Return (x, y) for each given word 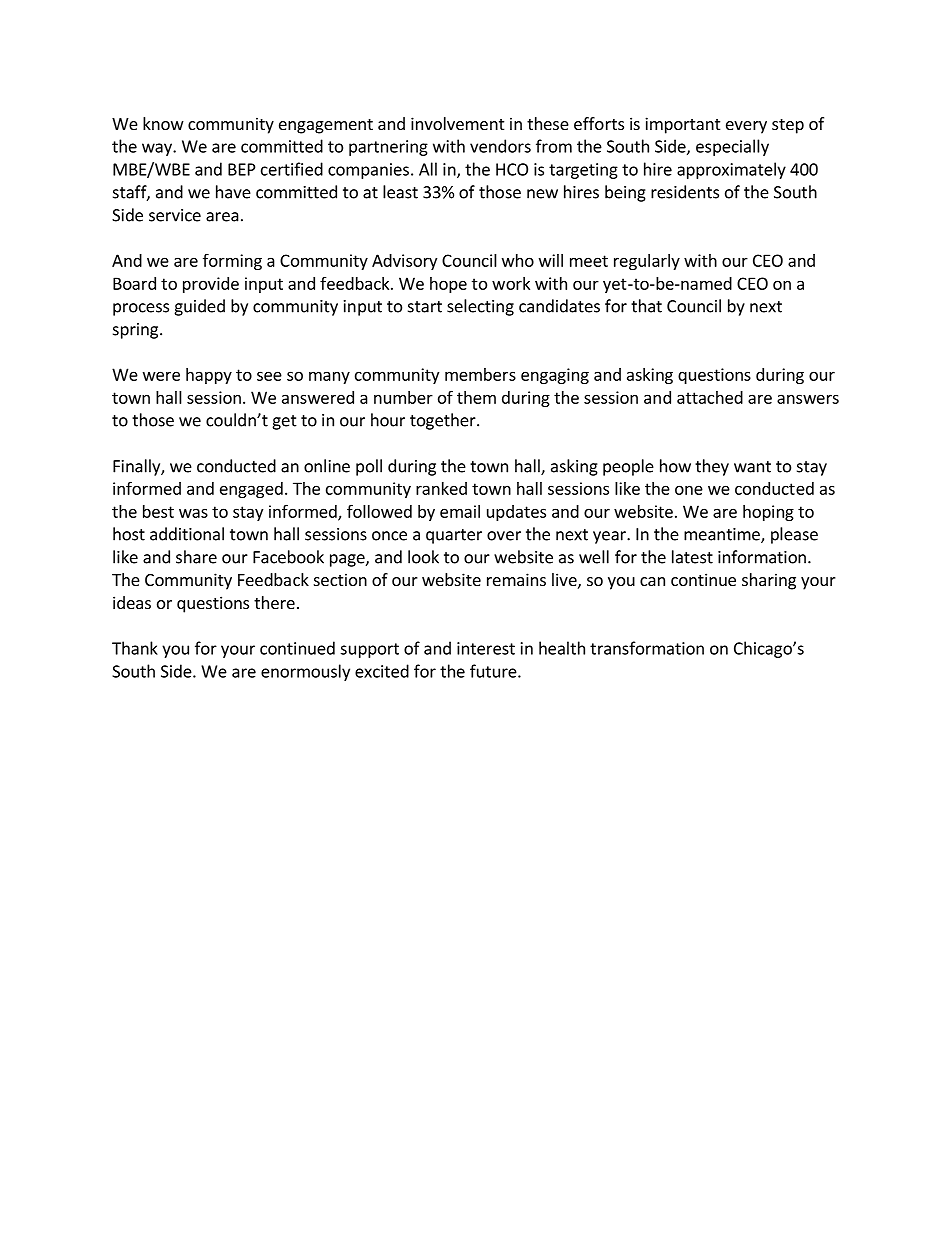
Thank (135, 648)
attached (710, 397)
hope (448, 285)
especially (732, 147)
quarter (454, 536)
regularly (647, 262)
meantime (723, 535)
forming (232, 262)
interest (486, 648)
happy (209, 376)
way (158, 149)
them (476, 397)
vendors (500, 146)
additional (187, 534)
